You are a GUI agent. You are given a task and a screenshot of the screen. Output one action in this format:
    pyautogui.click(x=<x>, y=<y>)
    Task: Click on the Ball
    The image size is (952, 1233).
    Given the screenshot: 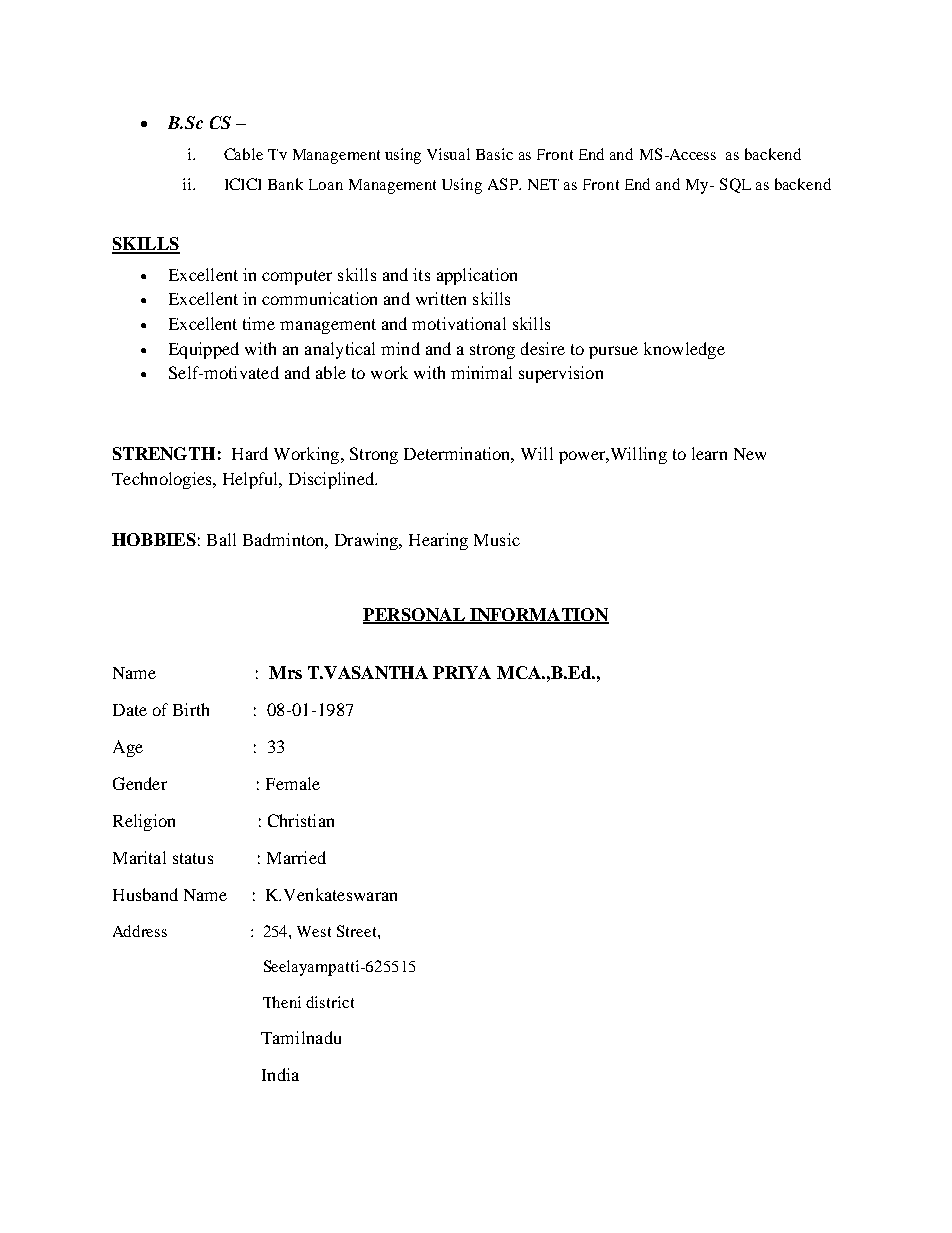 What is the action you would take?
    pyautogui.click(x=221, y=539)
